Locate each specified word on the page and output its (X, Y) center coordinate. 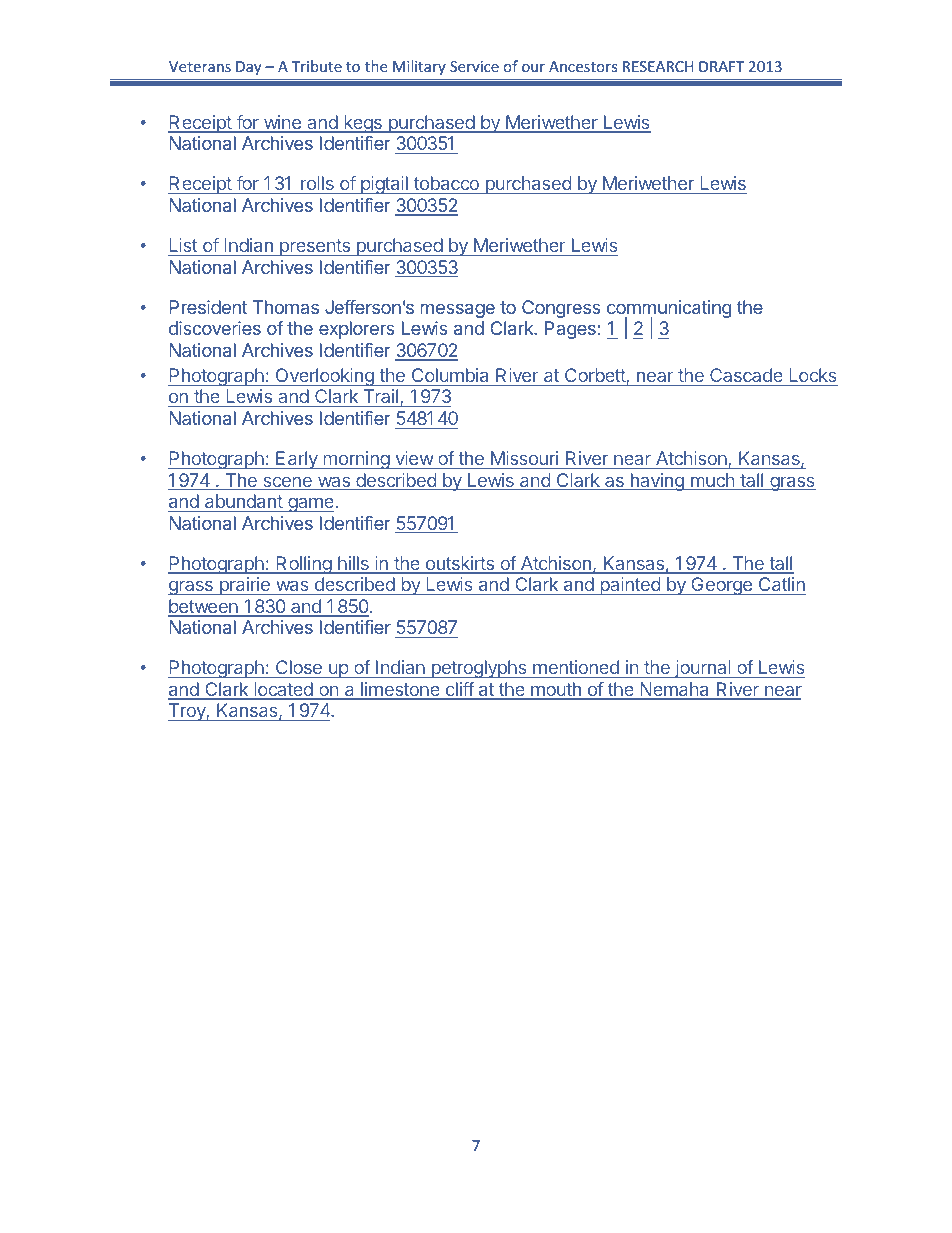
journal (703, 669)
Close (298, 669)
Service (474, 66)
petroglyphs (479, 669)
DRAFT (721, 66)
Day (248, 68)
